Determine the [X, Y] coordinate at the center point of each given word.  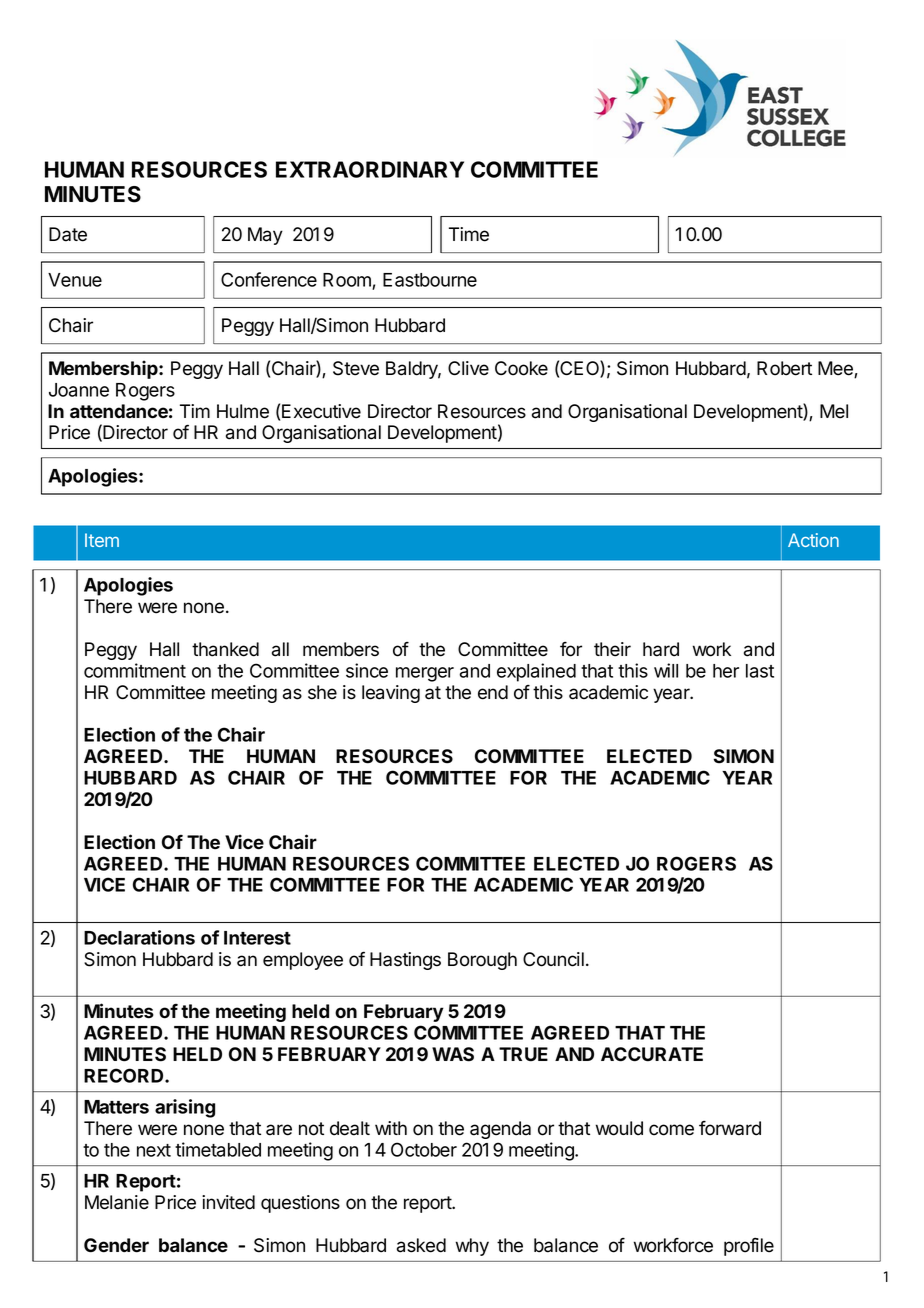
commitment [135, 670]
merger [425, 674]
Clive [468, 368]
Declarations [139, 937]
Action [813, 540]
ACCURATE [652, 1054]
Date [68, 234]
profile [749, 1246]
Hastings [405, 961]
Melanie [117, 1202]
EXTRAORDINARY [370, 169]
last [760, 671]
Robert [784, 368]
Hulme [243, 411]
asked [421, 1245]
